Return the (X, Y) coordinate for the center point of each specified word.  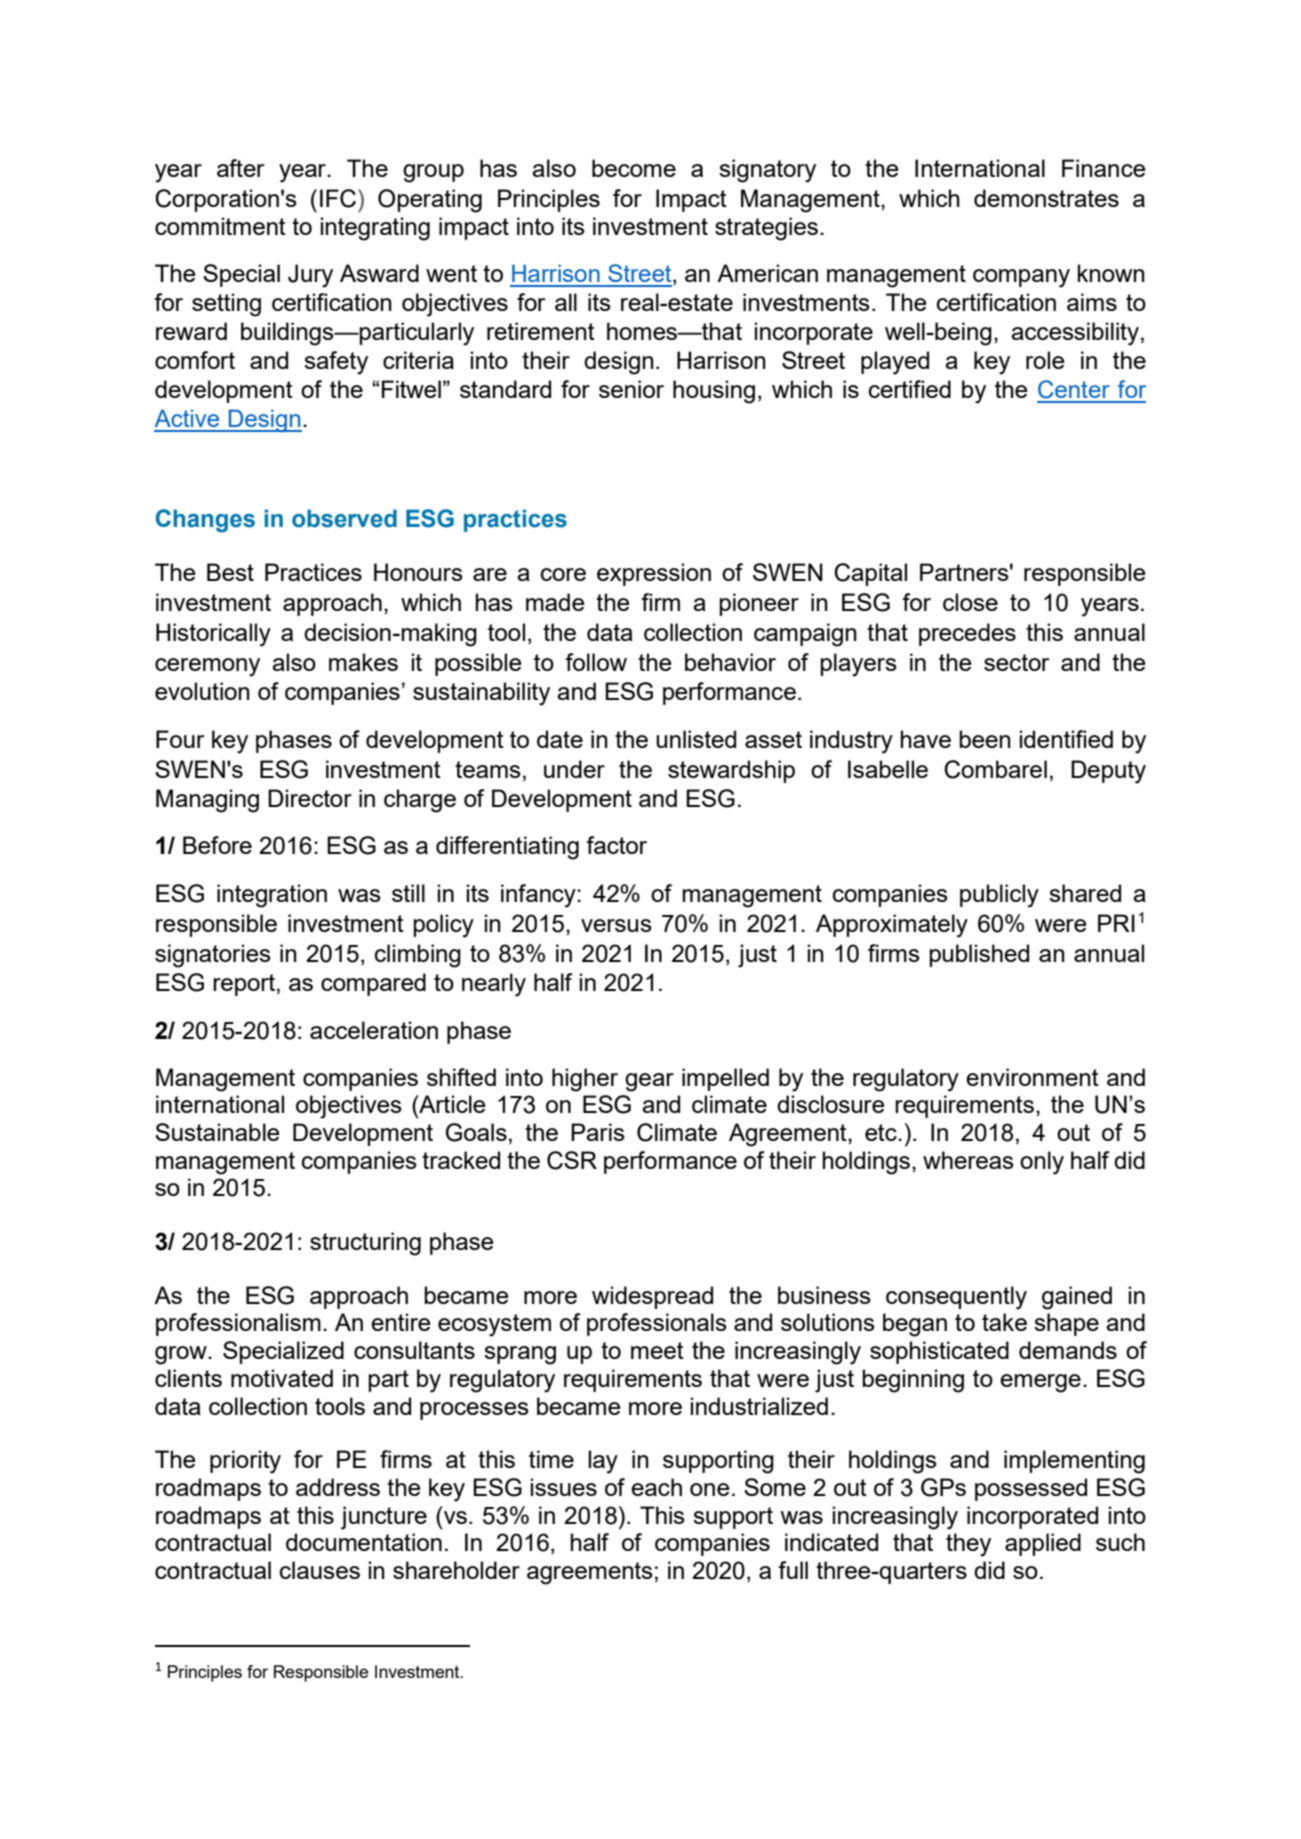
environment (1032, 1077)
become (634, 168)
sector (1016, 662)
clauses (320, 1570)
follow (596, 662)
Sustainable (217, 1132)
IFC (339, 198)
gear (649, 1082)
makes (363, 662)
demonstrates (1046, 198)
